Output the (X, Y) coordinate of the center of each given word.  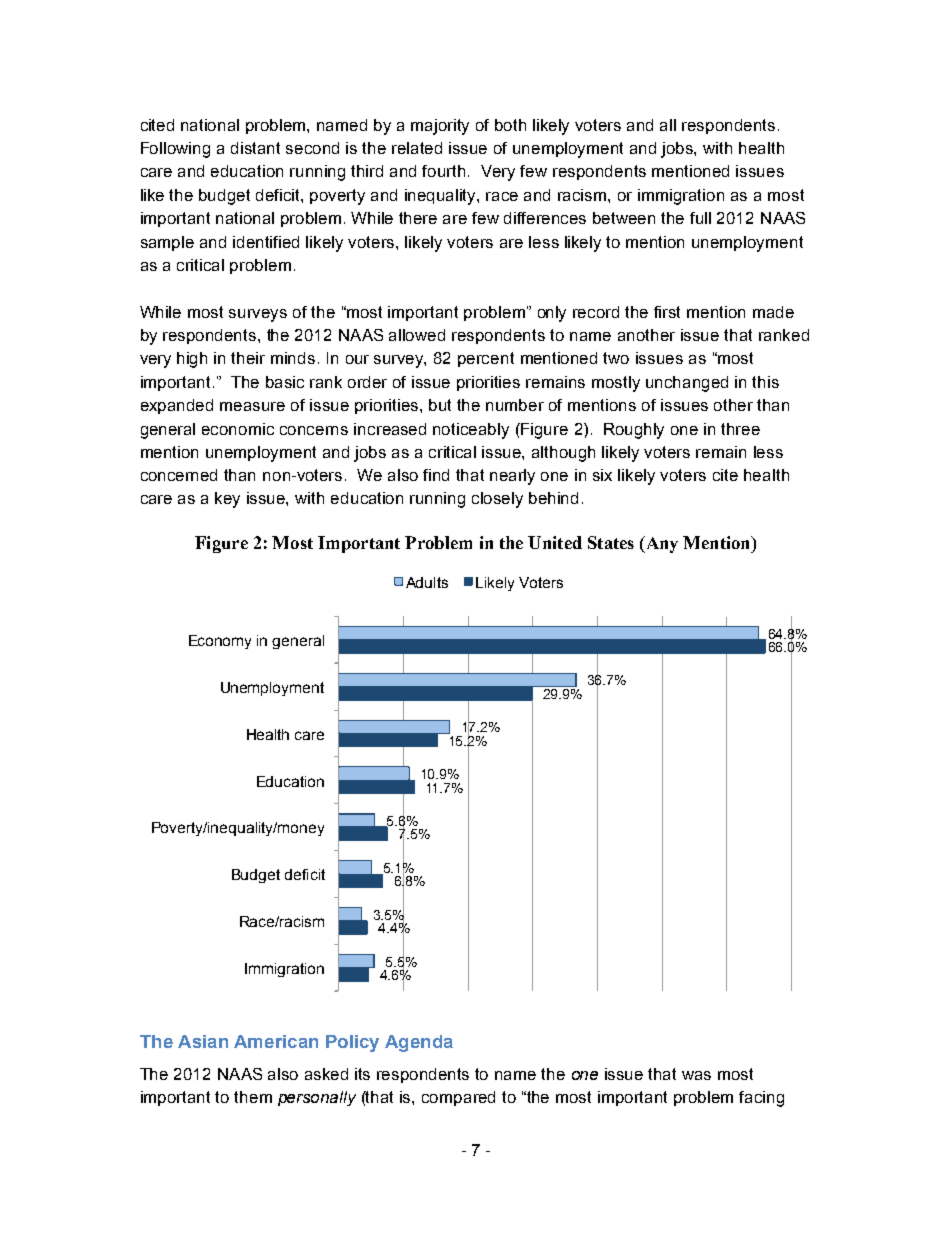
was (696, 1075)
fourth (443, 171)
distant (255, 148)
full (700, 218)
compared (458, 1098)
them (253, 1097)
